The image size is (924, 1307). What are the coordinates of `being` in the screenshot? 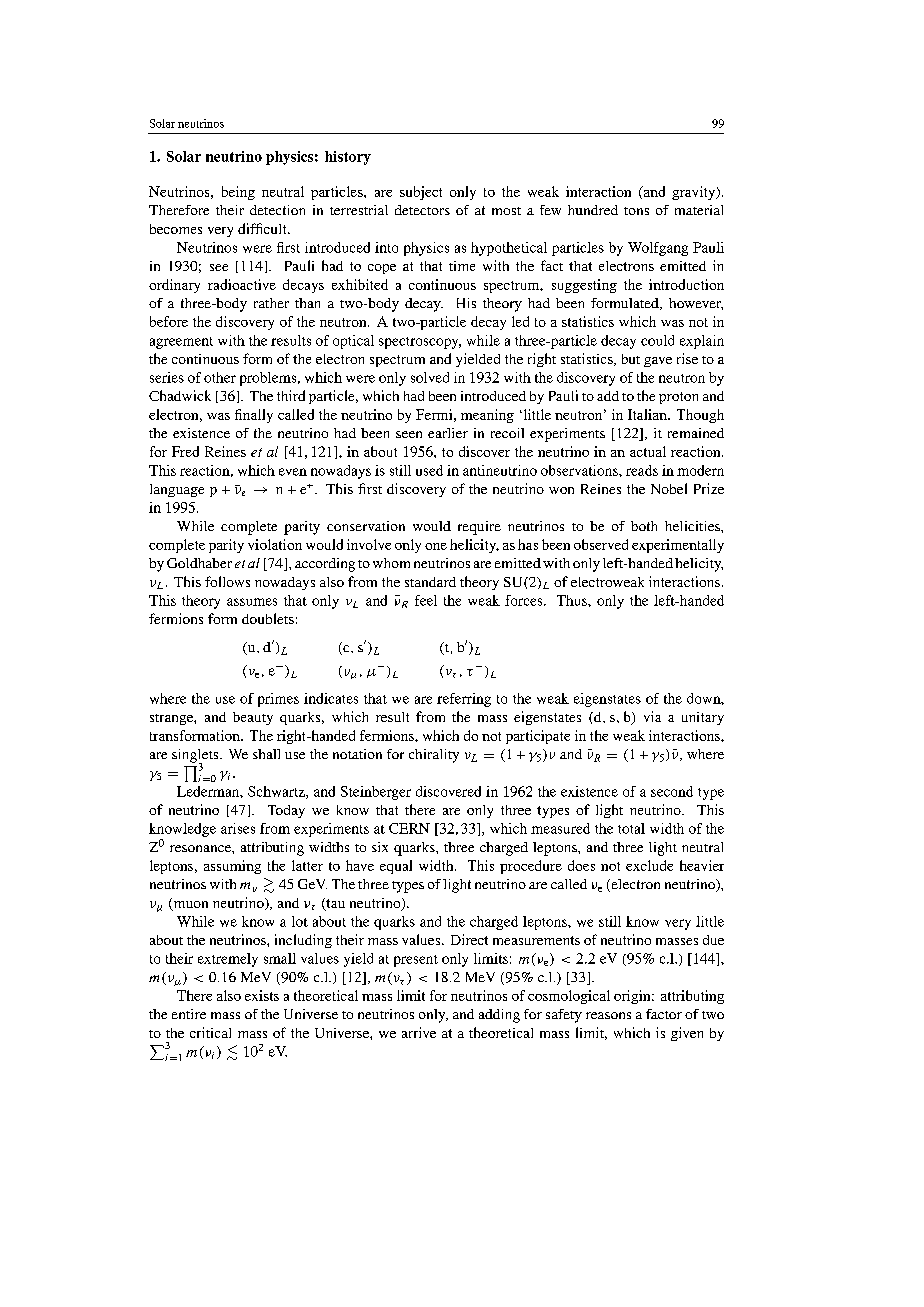 It's located at (238, 193).
